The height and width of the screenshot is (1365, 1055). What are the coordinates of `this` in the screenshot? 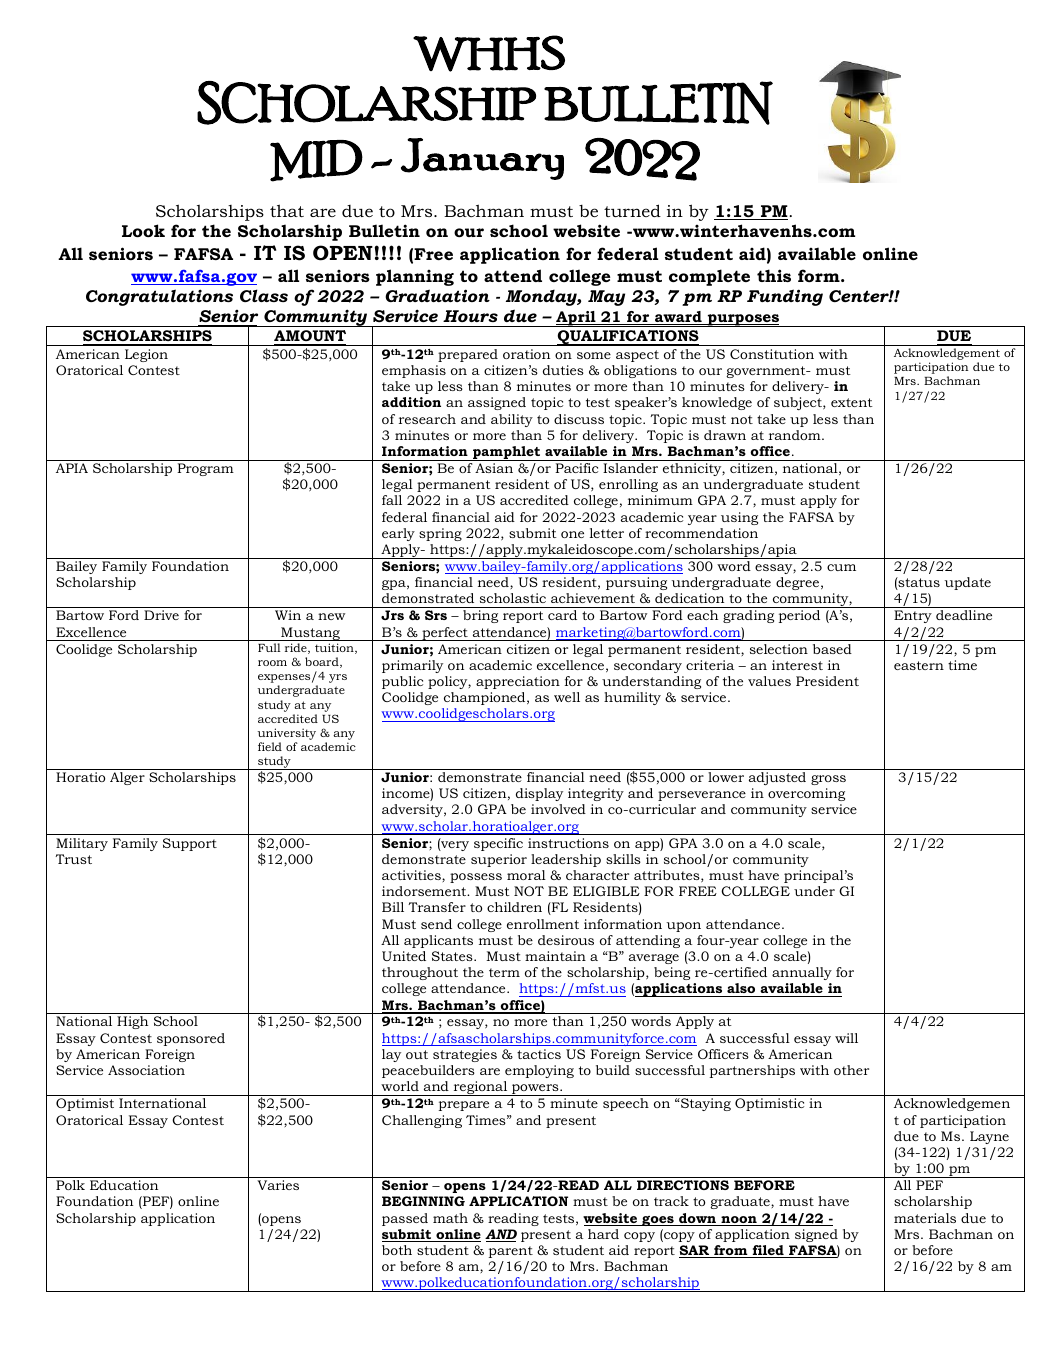 It's located at (774, 275).
